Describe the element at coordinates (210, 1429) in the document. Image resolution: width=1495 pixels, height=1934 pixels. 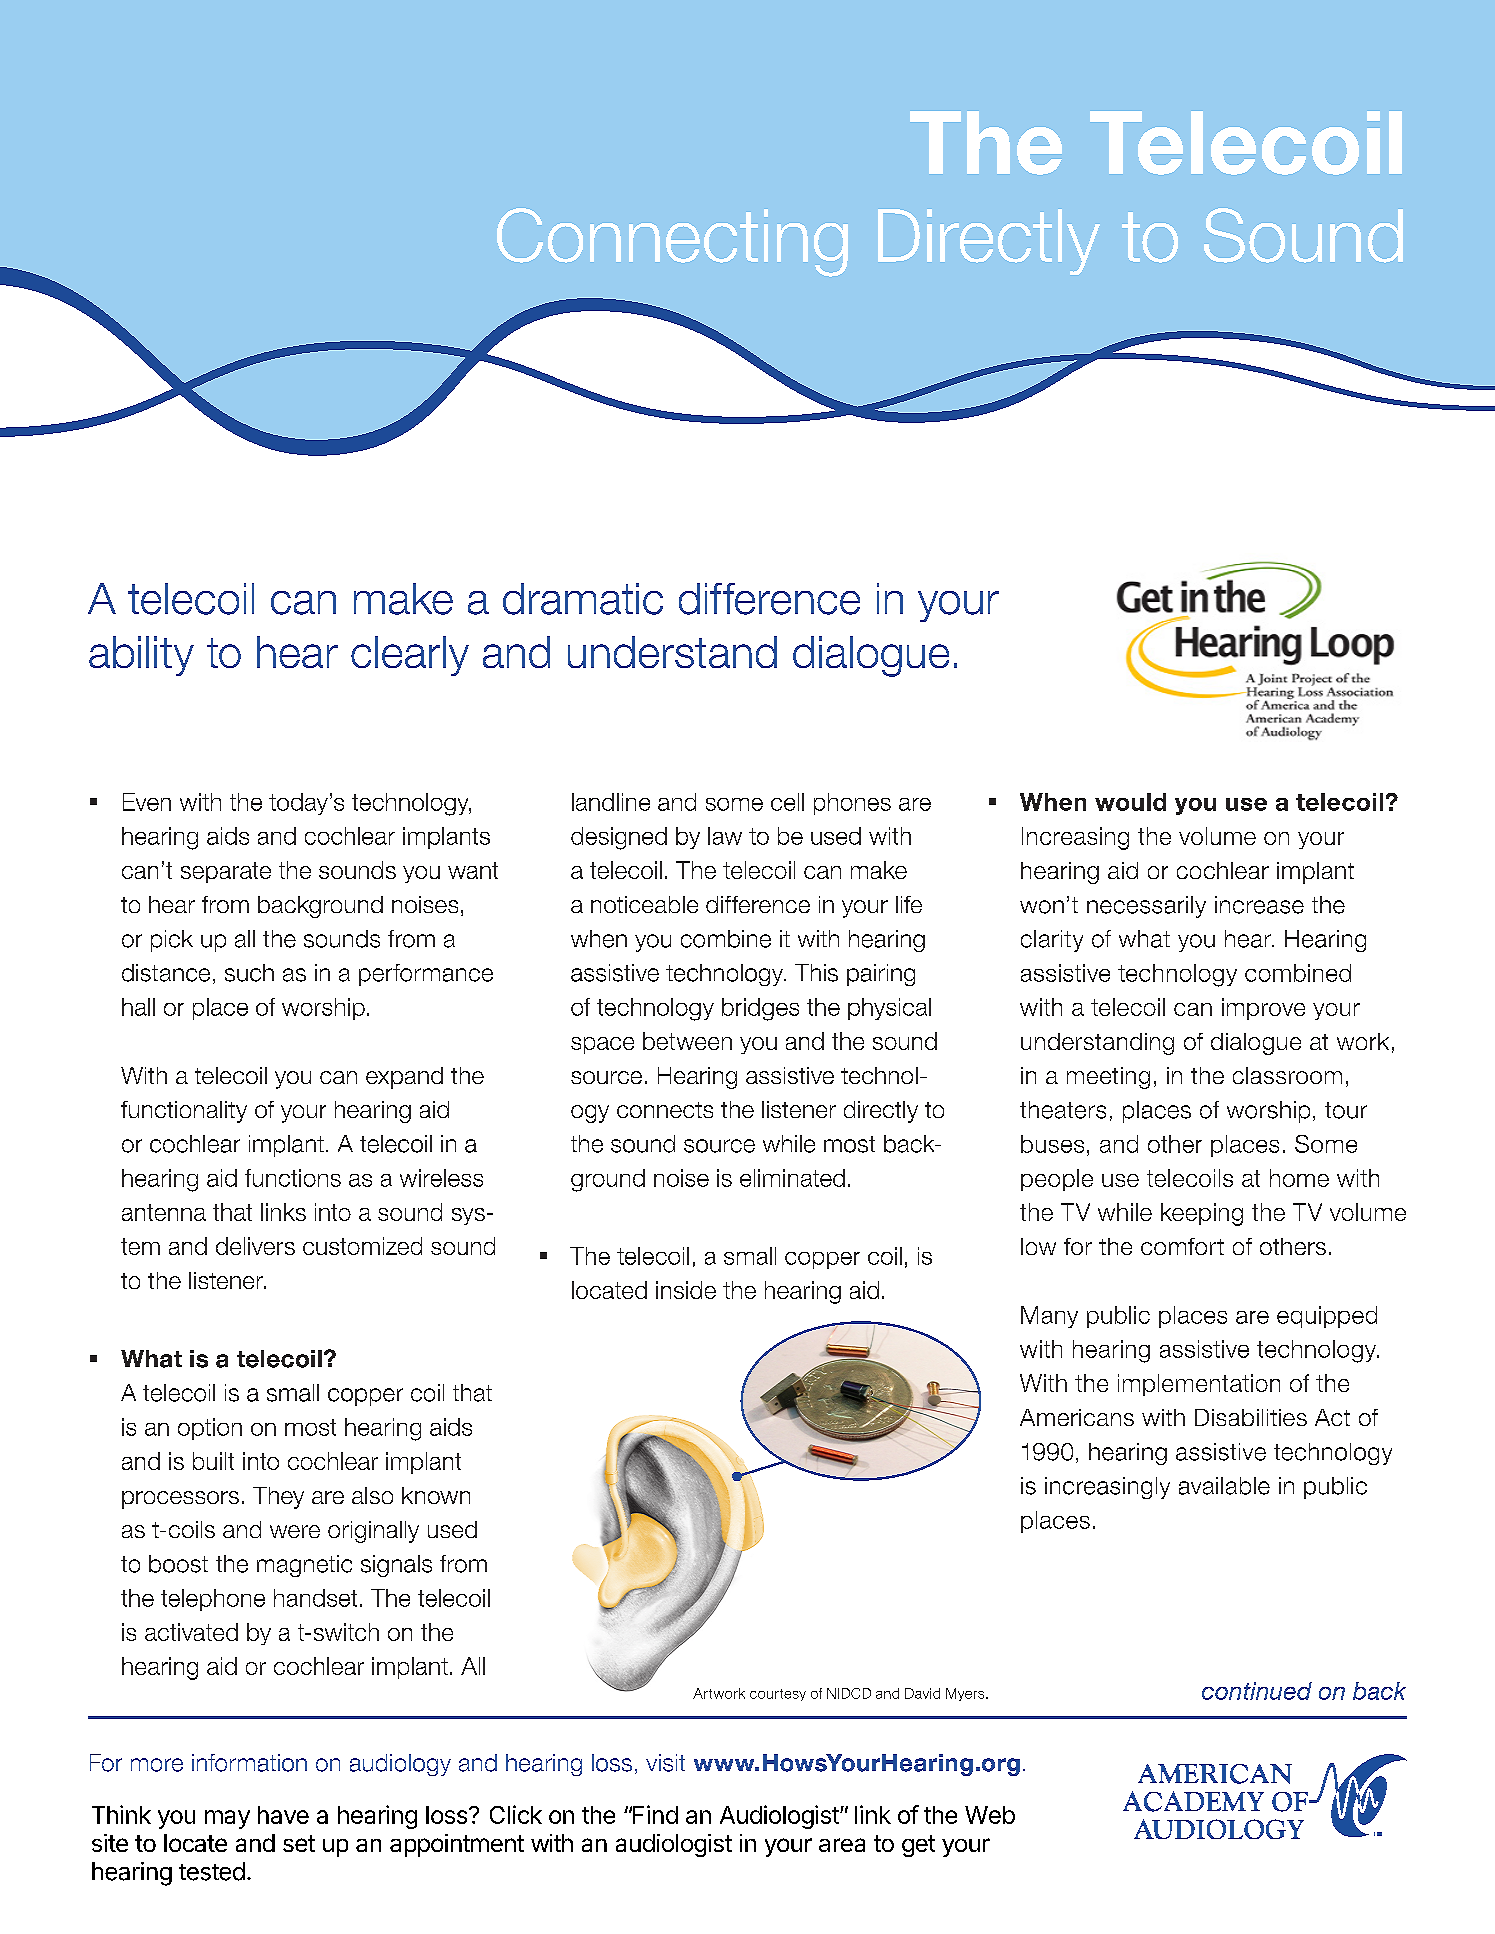
I see `option` at that location.
